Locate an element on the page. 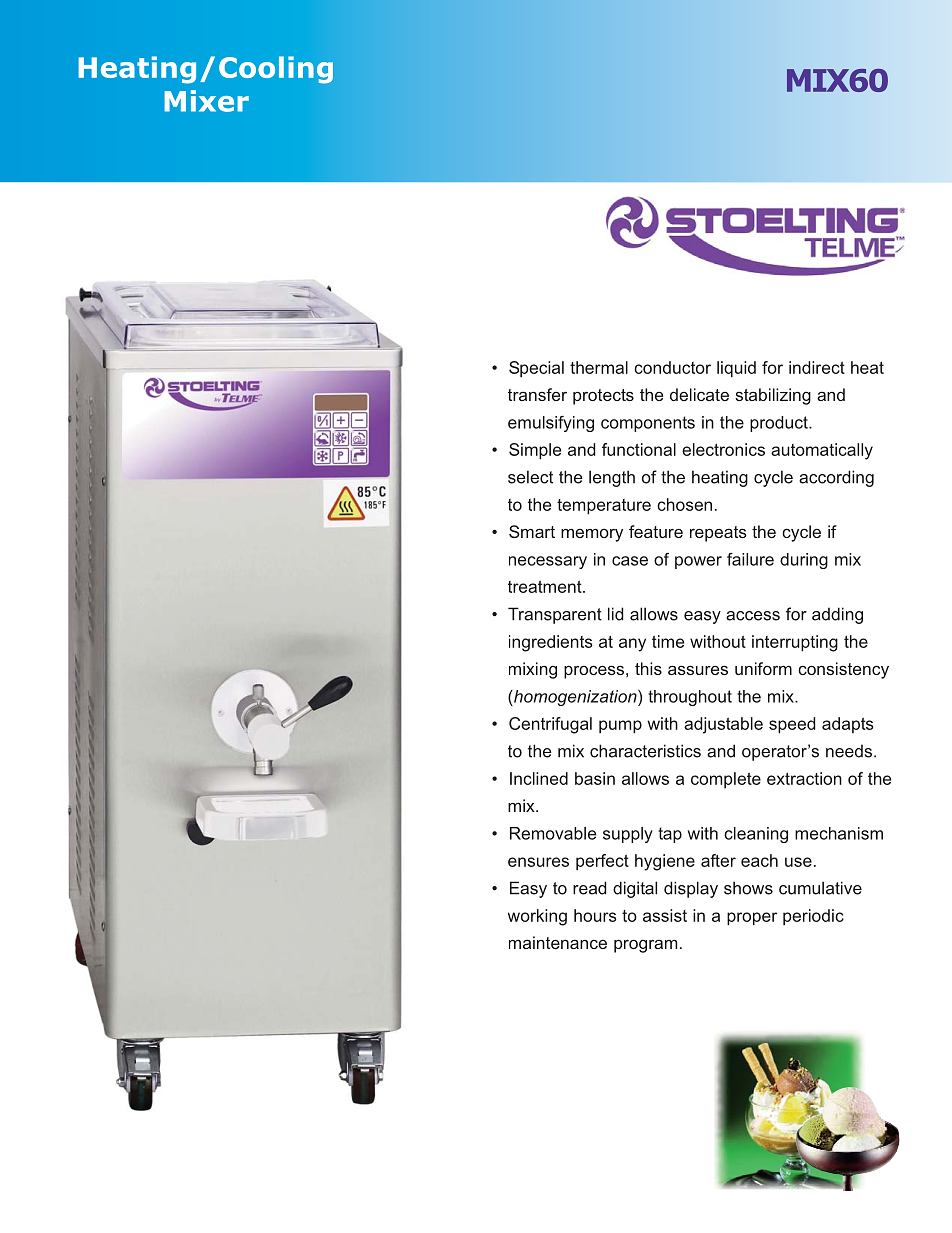 The height and width of the image is (1233, 952). Special is located at coordinates (536, 369).
